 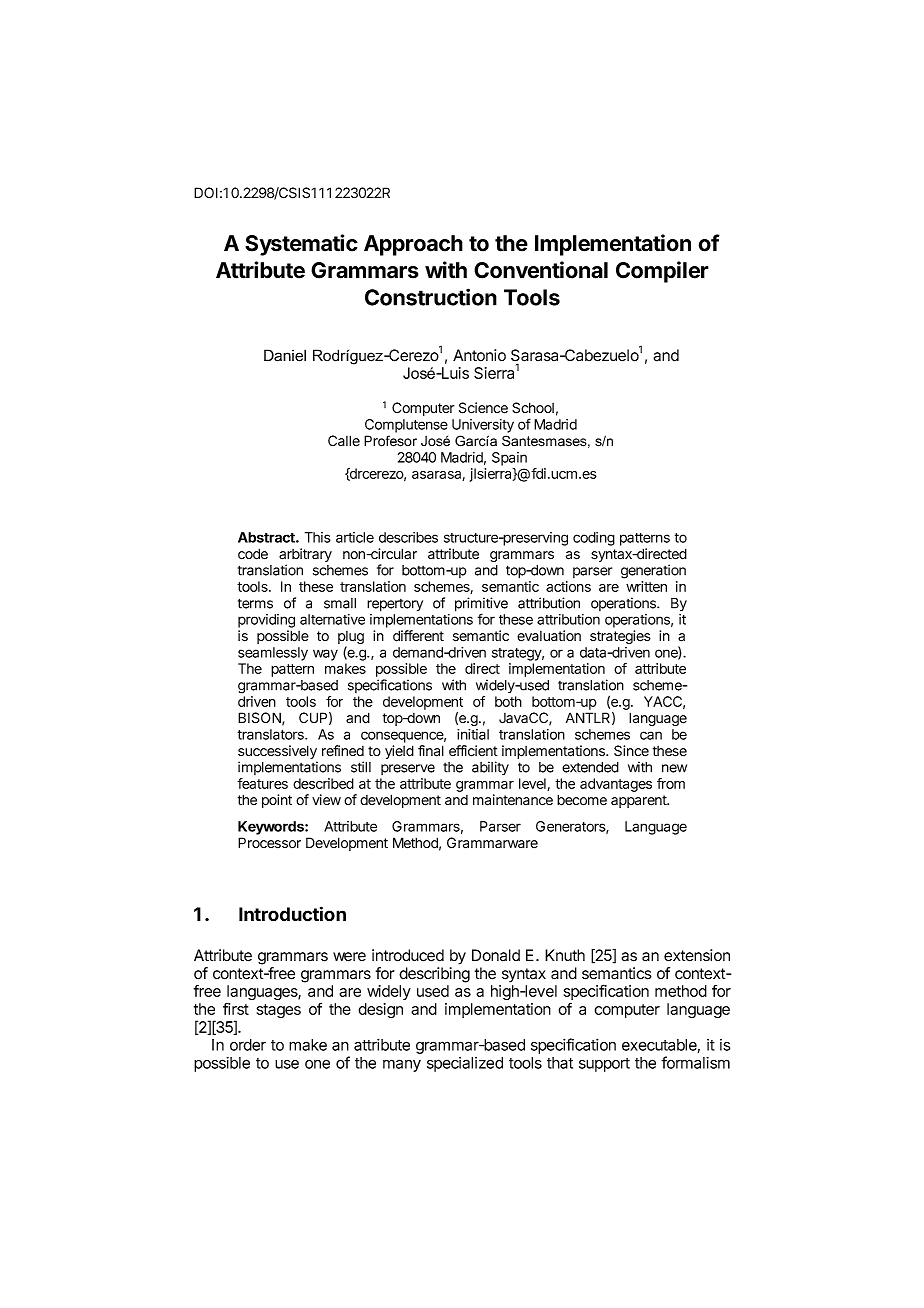 I want to click on Systematic, so click(x=301, y=245).
